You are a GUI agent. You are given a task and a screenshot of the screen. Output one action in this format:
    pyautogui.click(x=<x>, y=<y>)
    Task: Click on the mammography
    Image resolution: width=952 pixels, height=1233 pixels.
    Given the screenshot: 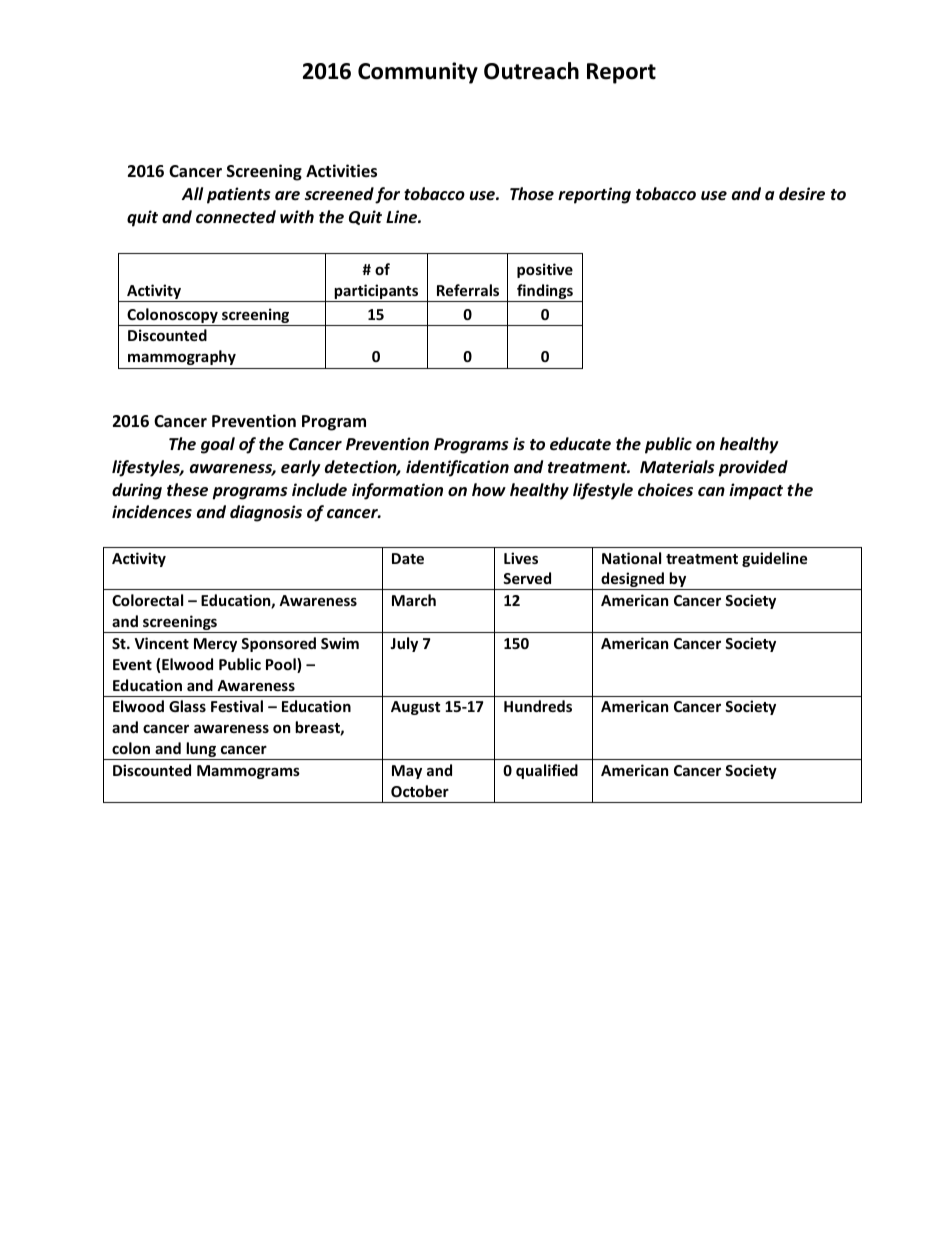 What is the action you would take?
    pyautogui.click(x=182, y=357)
